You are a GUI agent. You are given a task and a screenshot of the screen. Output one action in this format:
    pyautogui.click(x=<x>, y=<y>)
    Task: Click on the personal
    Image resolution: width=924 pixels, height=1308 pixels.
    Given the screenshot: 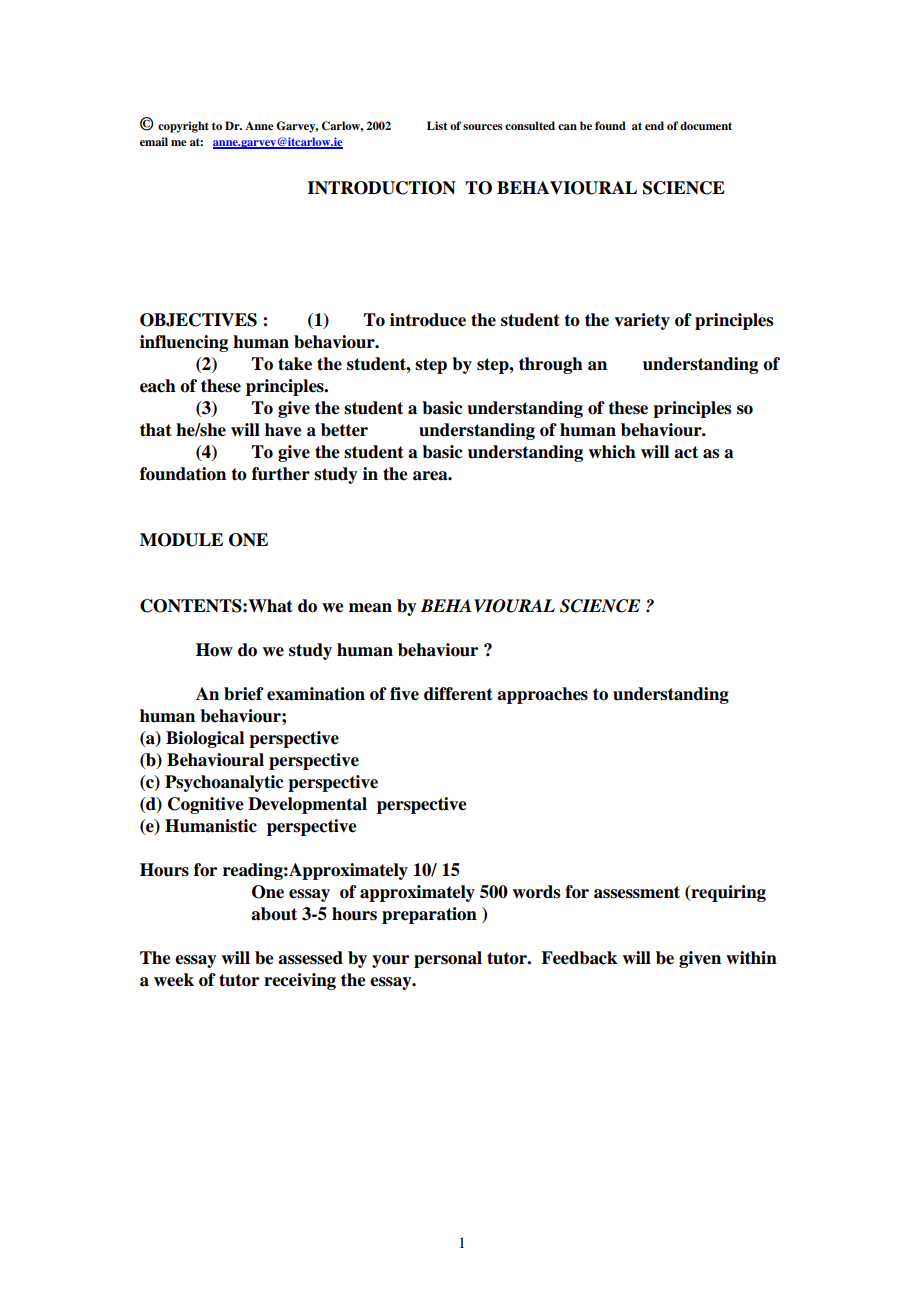 What is the action you would take?
    pyautogui.click(x=448, y=959)
